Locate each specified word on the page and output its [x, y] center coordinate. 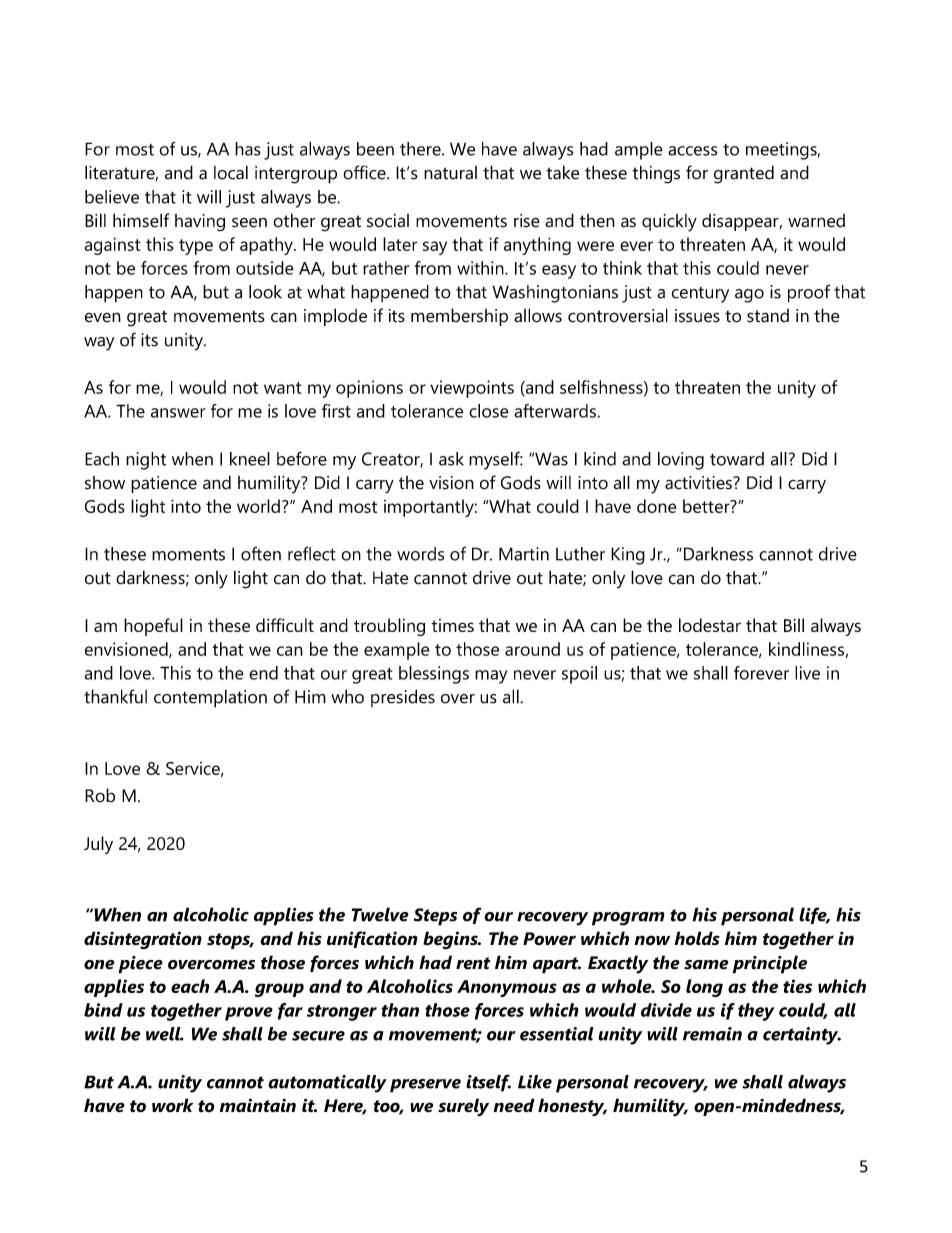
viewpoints [472, 389]
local [231, 172]
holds [697, 938]
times [452, 625]
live [807, 673]
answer [178, 413]
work [172, 1105]
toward [737, 459]
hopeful [153, 627]
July [98, 845]
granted [744, 174]
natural [450, 173]
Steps [435, 917]
